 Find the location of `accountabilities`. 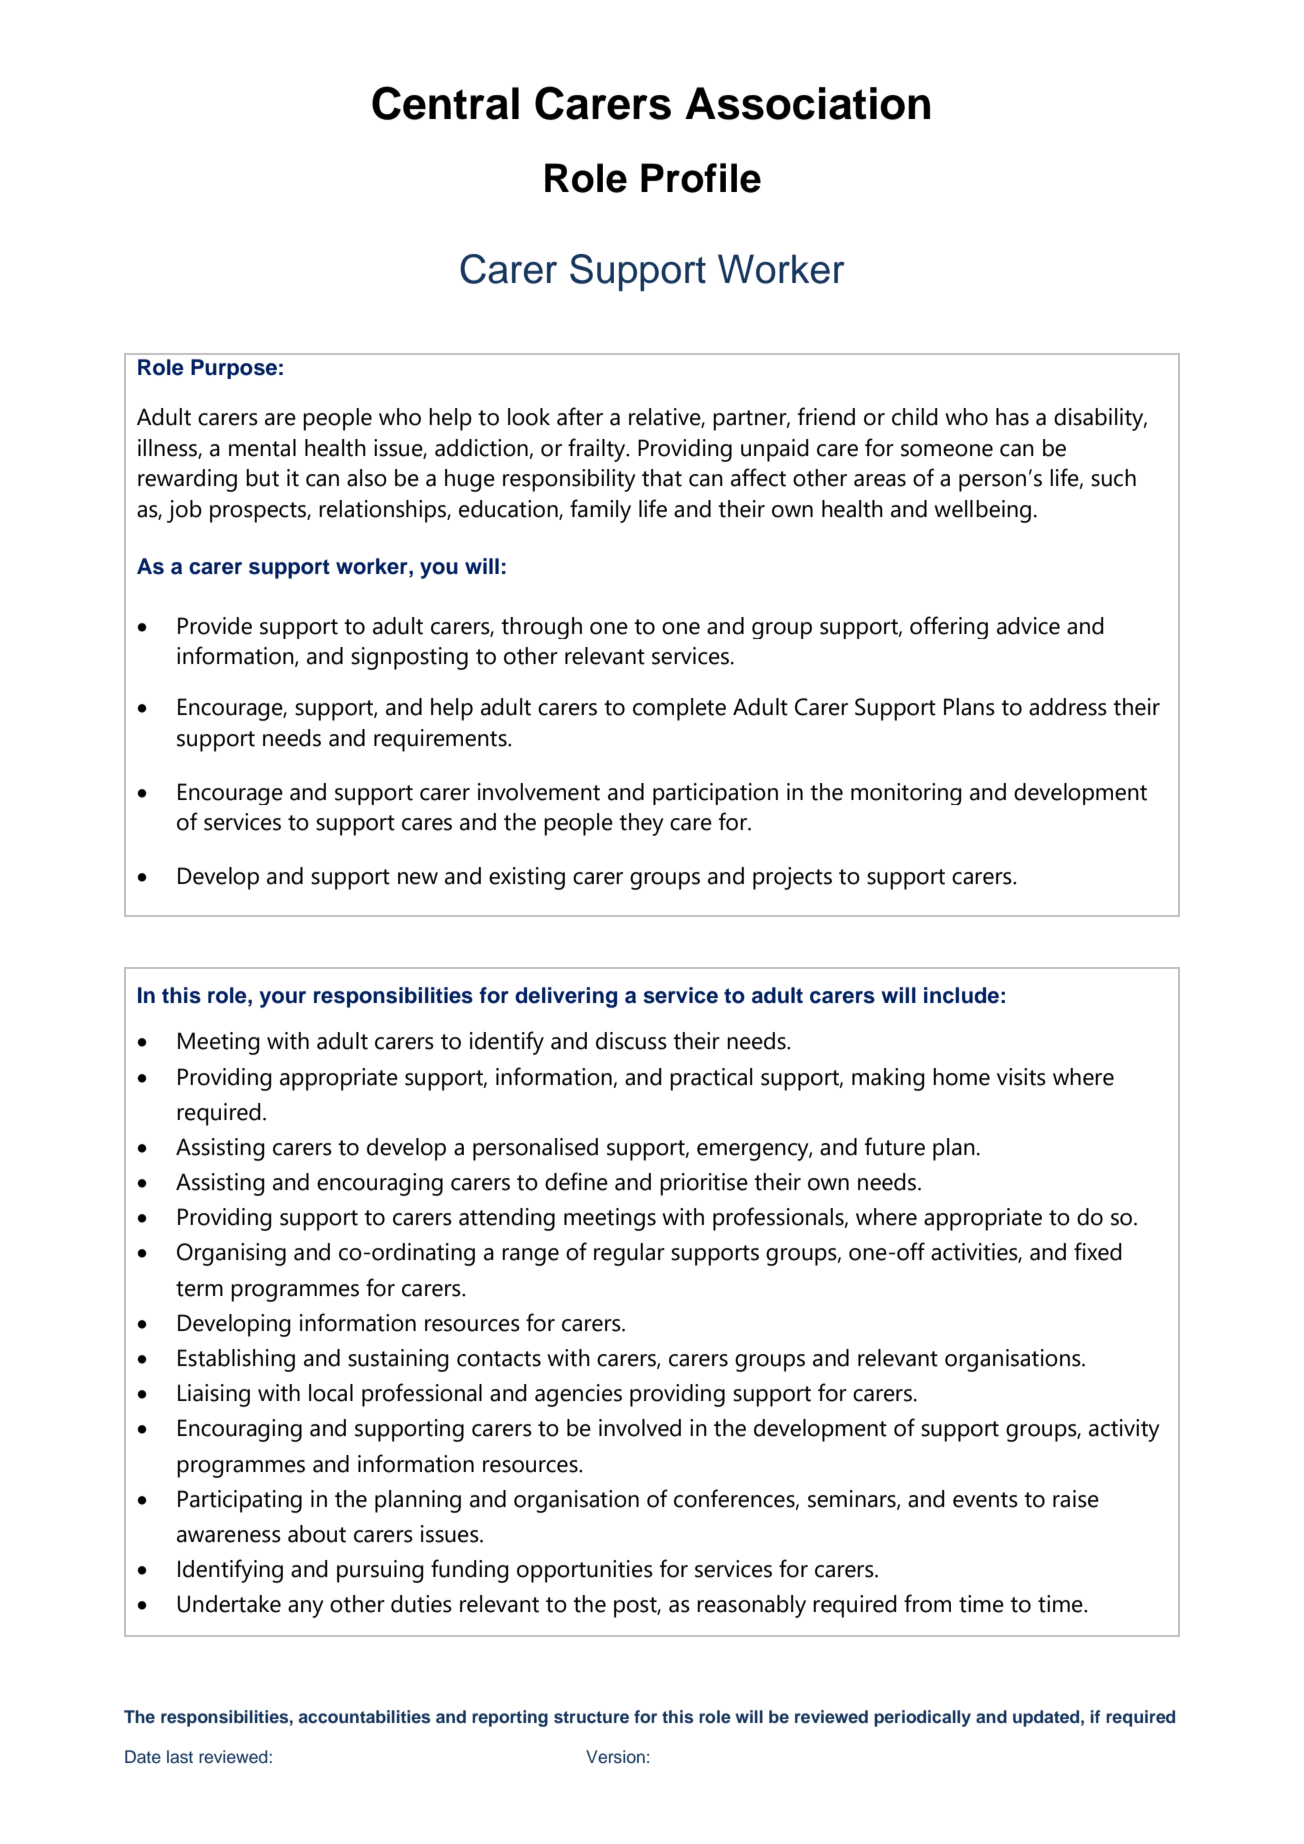

accountabilities is located at coordinates (364, 1717).
